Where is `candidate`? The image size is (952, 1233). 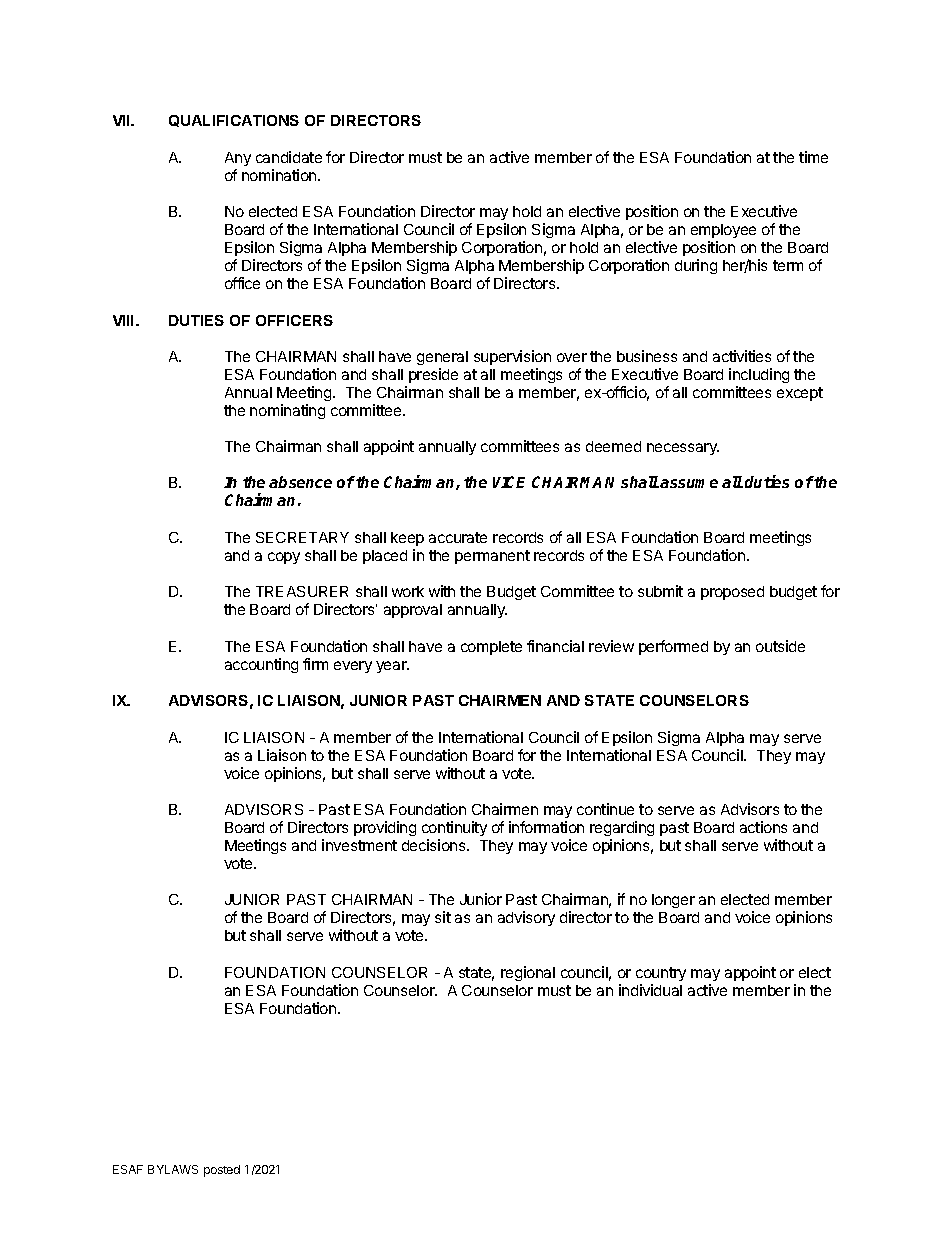 candidate is located at coordinates (289, 157).
